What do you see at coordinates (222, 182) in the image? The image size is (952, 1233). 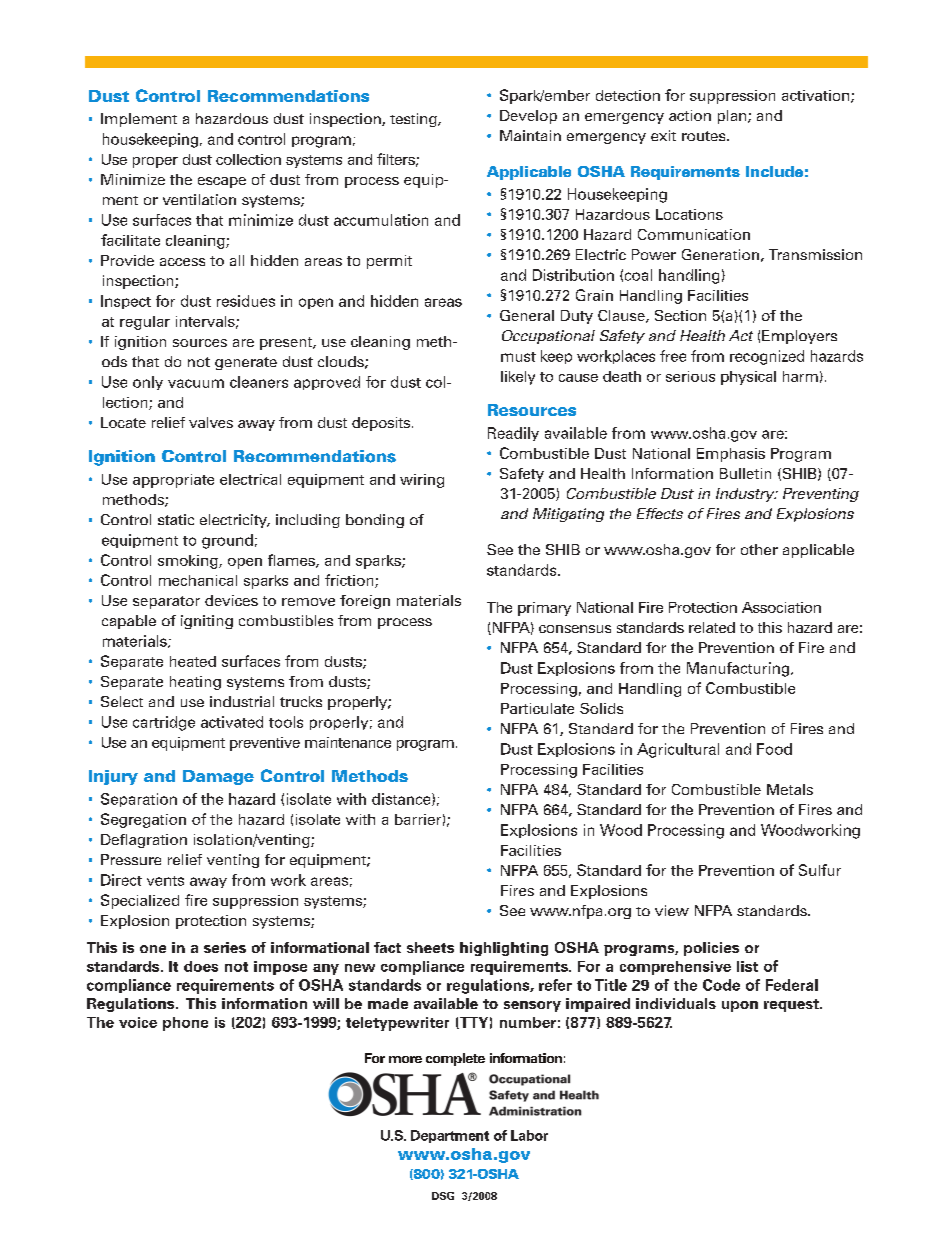 I see `escape` at bounding box center [222, 182].
